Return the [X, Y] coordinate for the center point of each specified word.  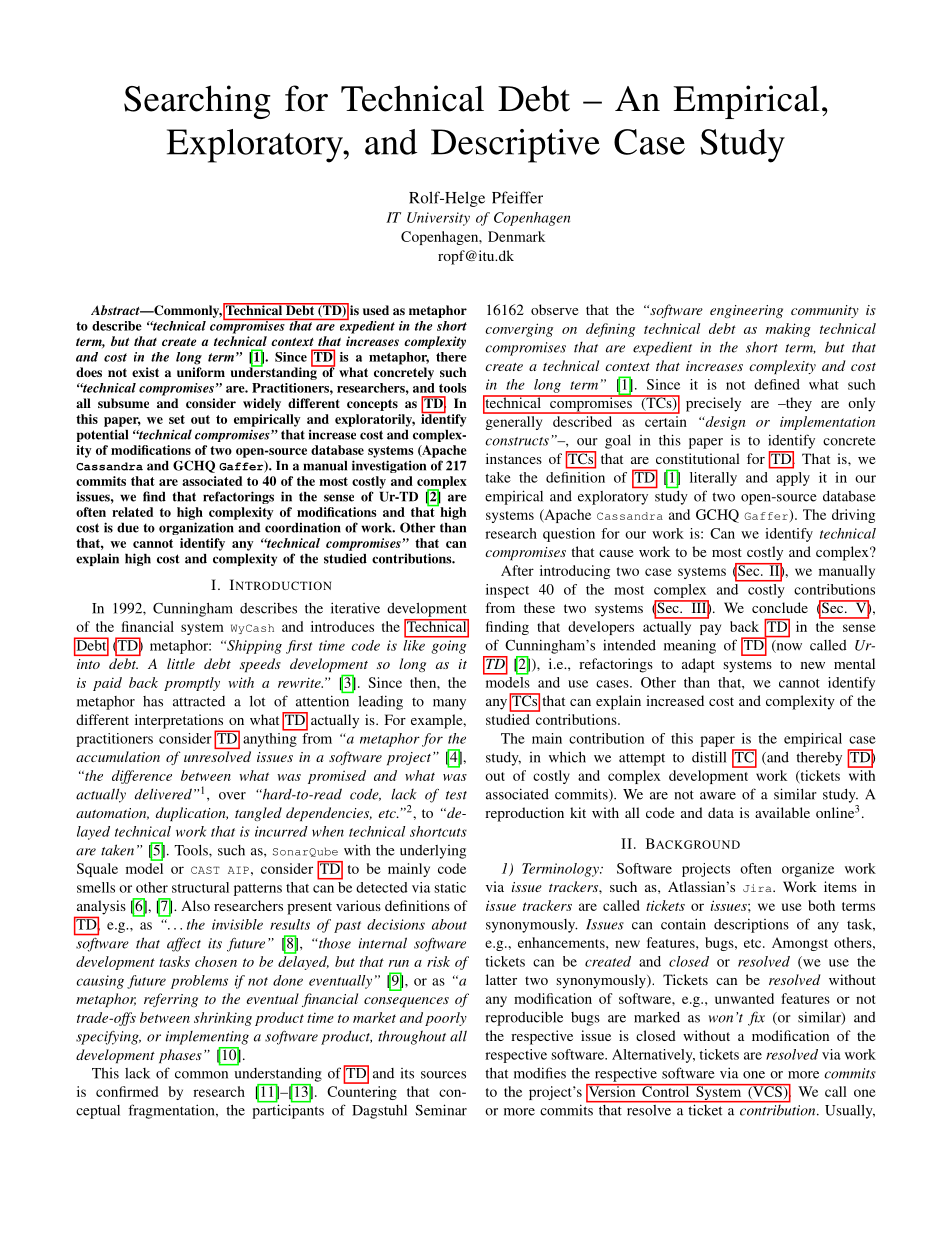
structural [200, 887]
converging [519, 330]
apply [793, 479]
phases [180, 1056]
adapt [698, 665]
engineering [746, 311]
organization [196, 528]
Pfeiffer [517, 197]
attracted [199, 701]
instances [514, 458]
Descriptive [515, 146]
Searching [197, 102]
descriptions [751, 925]
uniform [201, 372]
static [450, 887]
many [449, 704]
